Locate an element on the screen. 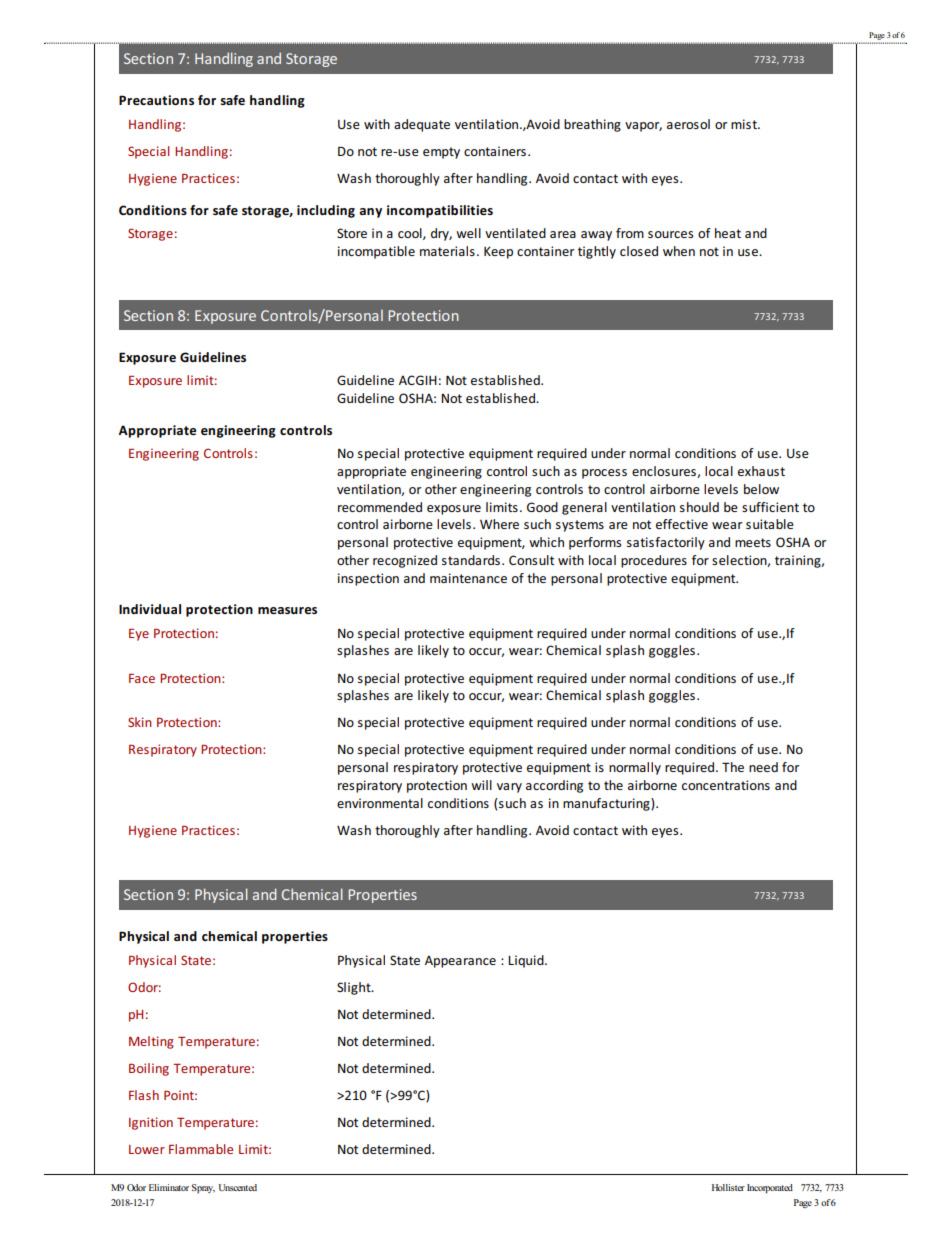  maintenance is located at coordinates (468, 578).
